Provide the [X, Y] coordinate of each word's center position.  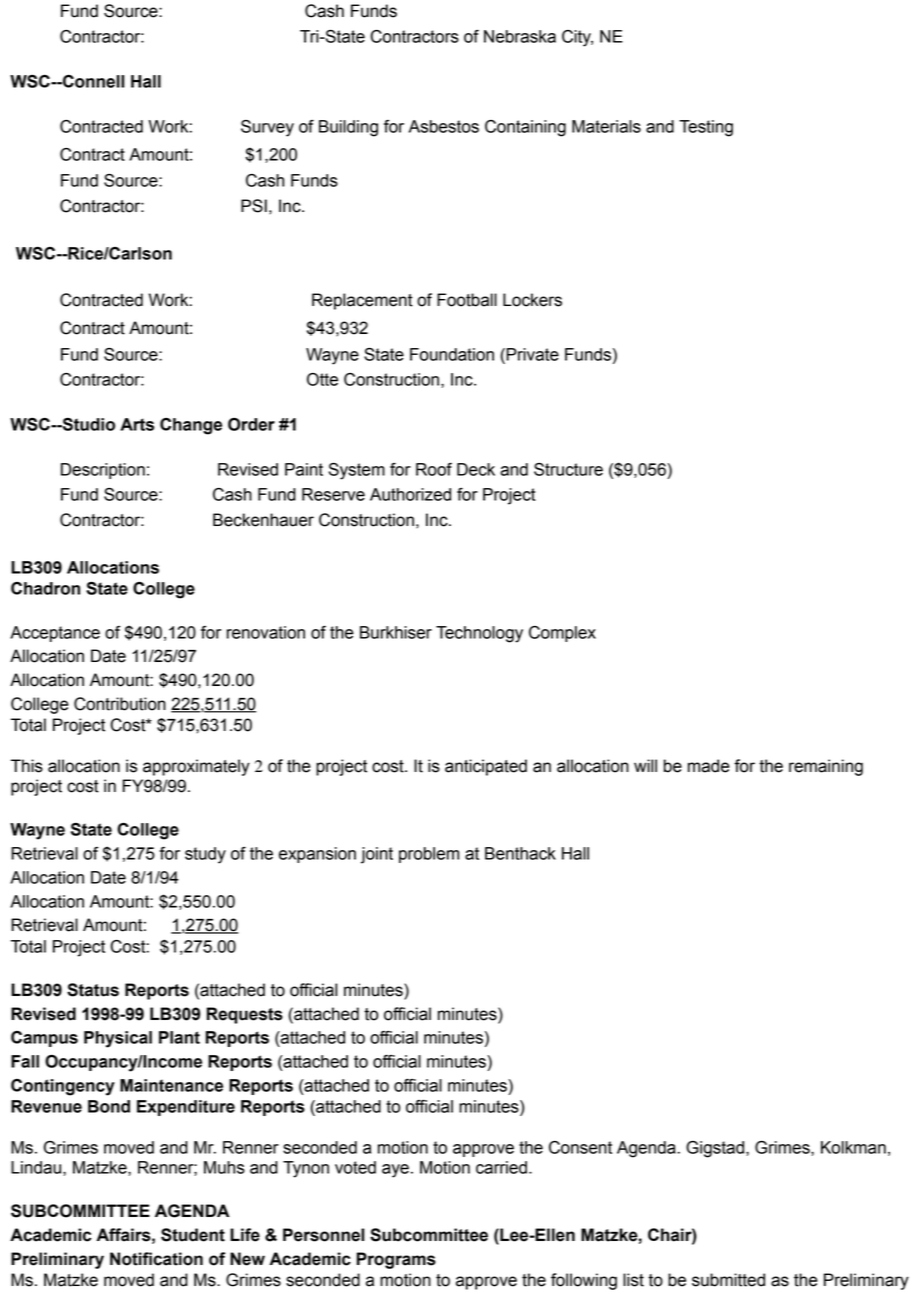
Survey [267, 128]
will [645, 765]
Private [531, 354]
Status [93, 990]
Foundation [452, 354]
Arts [137, 424]
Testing [706, 128]
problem [429, 855]
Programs [396, 1260]
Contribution [120, 704]
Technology [479, 634]
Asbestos [444, 126]
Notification [156, 1259]
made [709, 766]
